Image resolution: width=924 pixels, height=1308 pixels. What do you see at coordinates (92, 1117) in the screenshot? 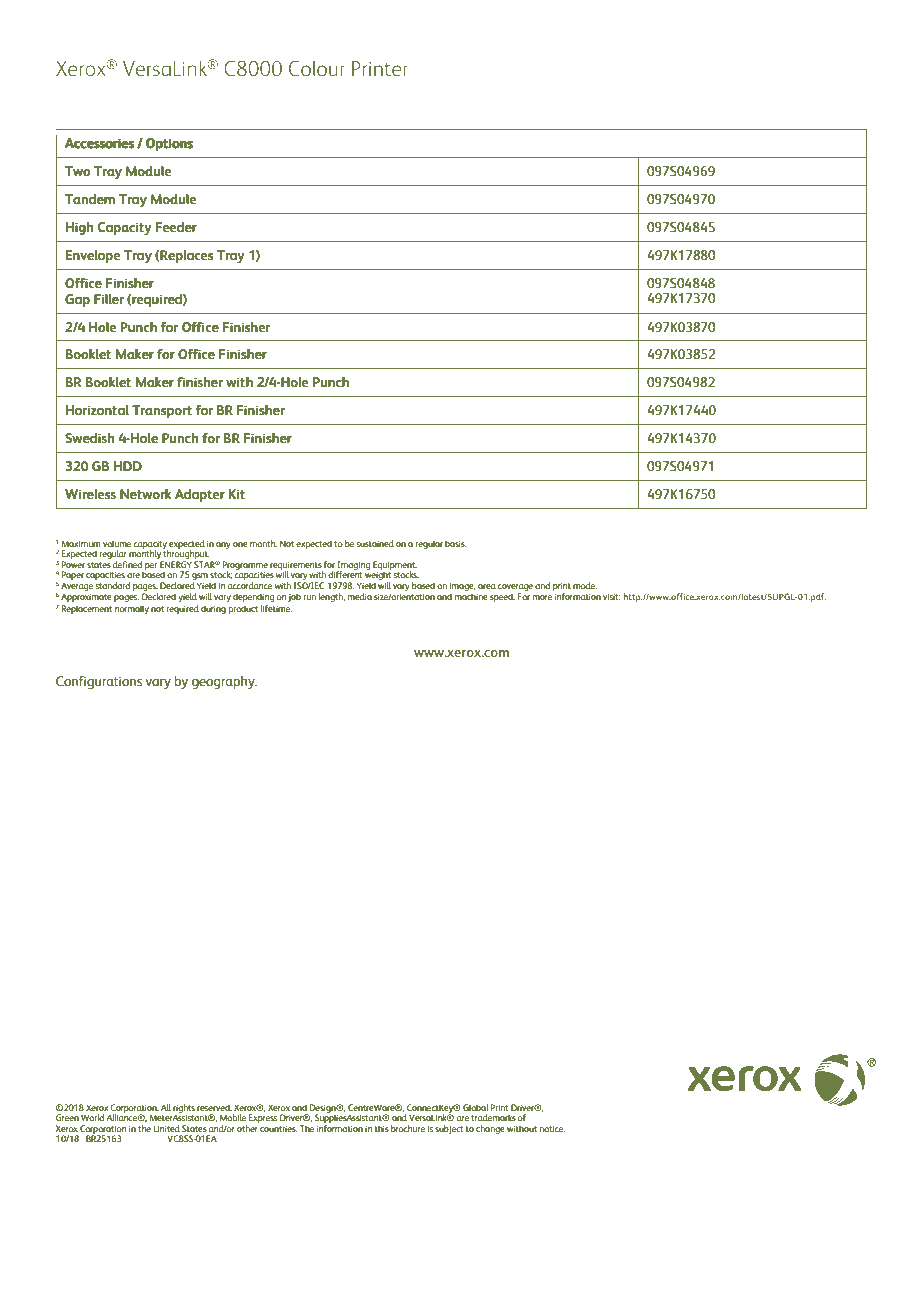
I see `World` at bounding box center [92, 1117].
